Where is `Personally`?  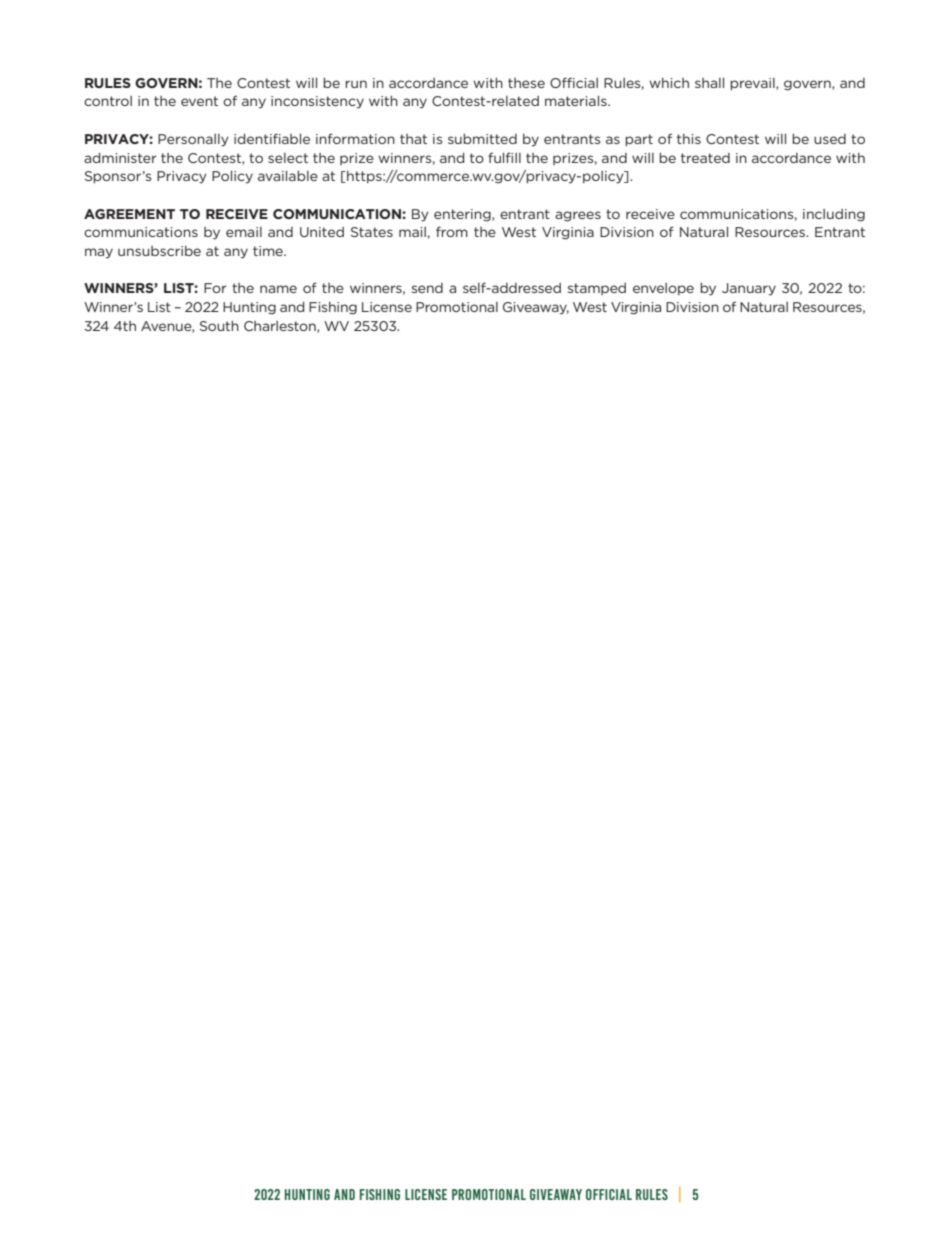
Personally is located at coordinates (193, 140).
